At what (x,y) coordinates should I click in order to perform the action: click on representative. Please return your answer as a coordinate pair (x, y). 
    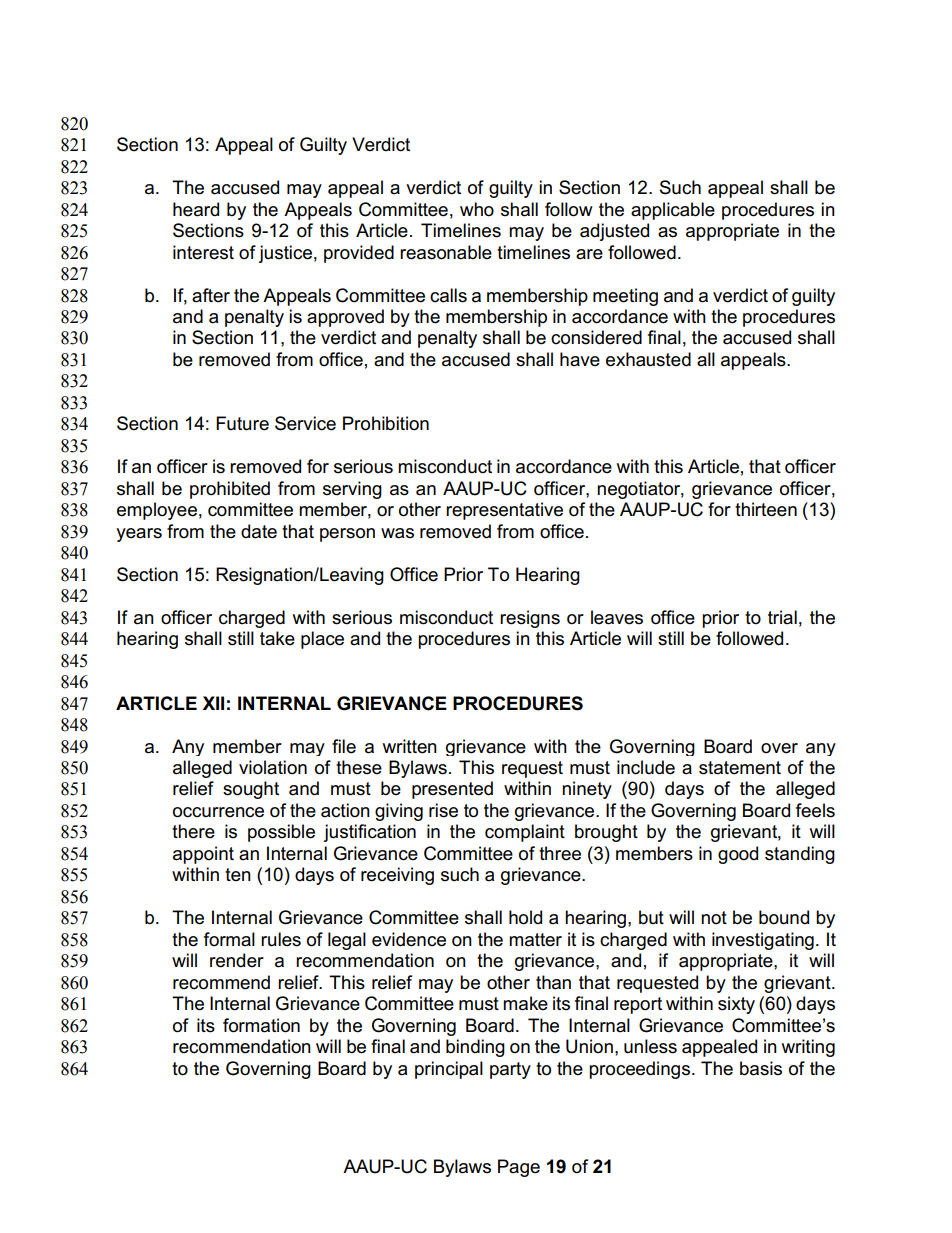
    Looking at the image, I should click on (504, 511).
